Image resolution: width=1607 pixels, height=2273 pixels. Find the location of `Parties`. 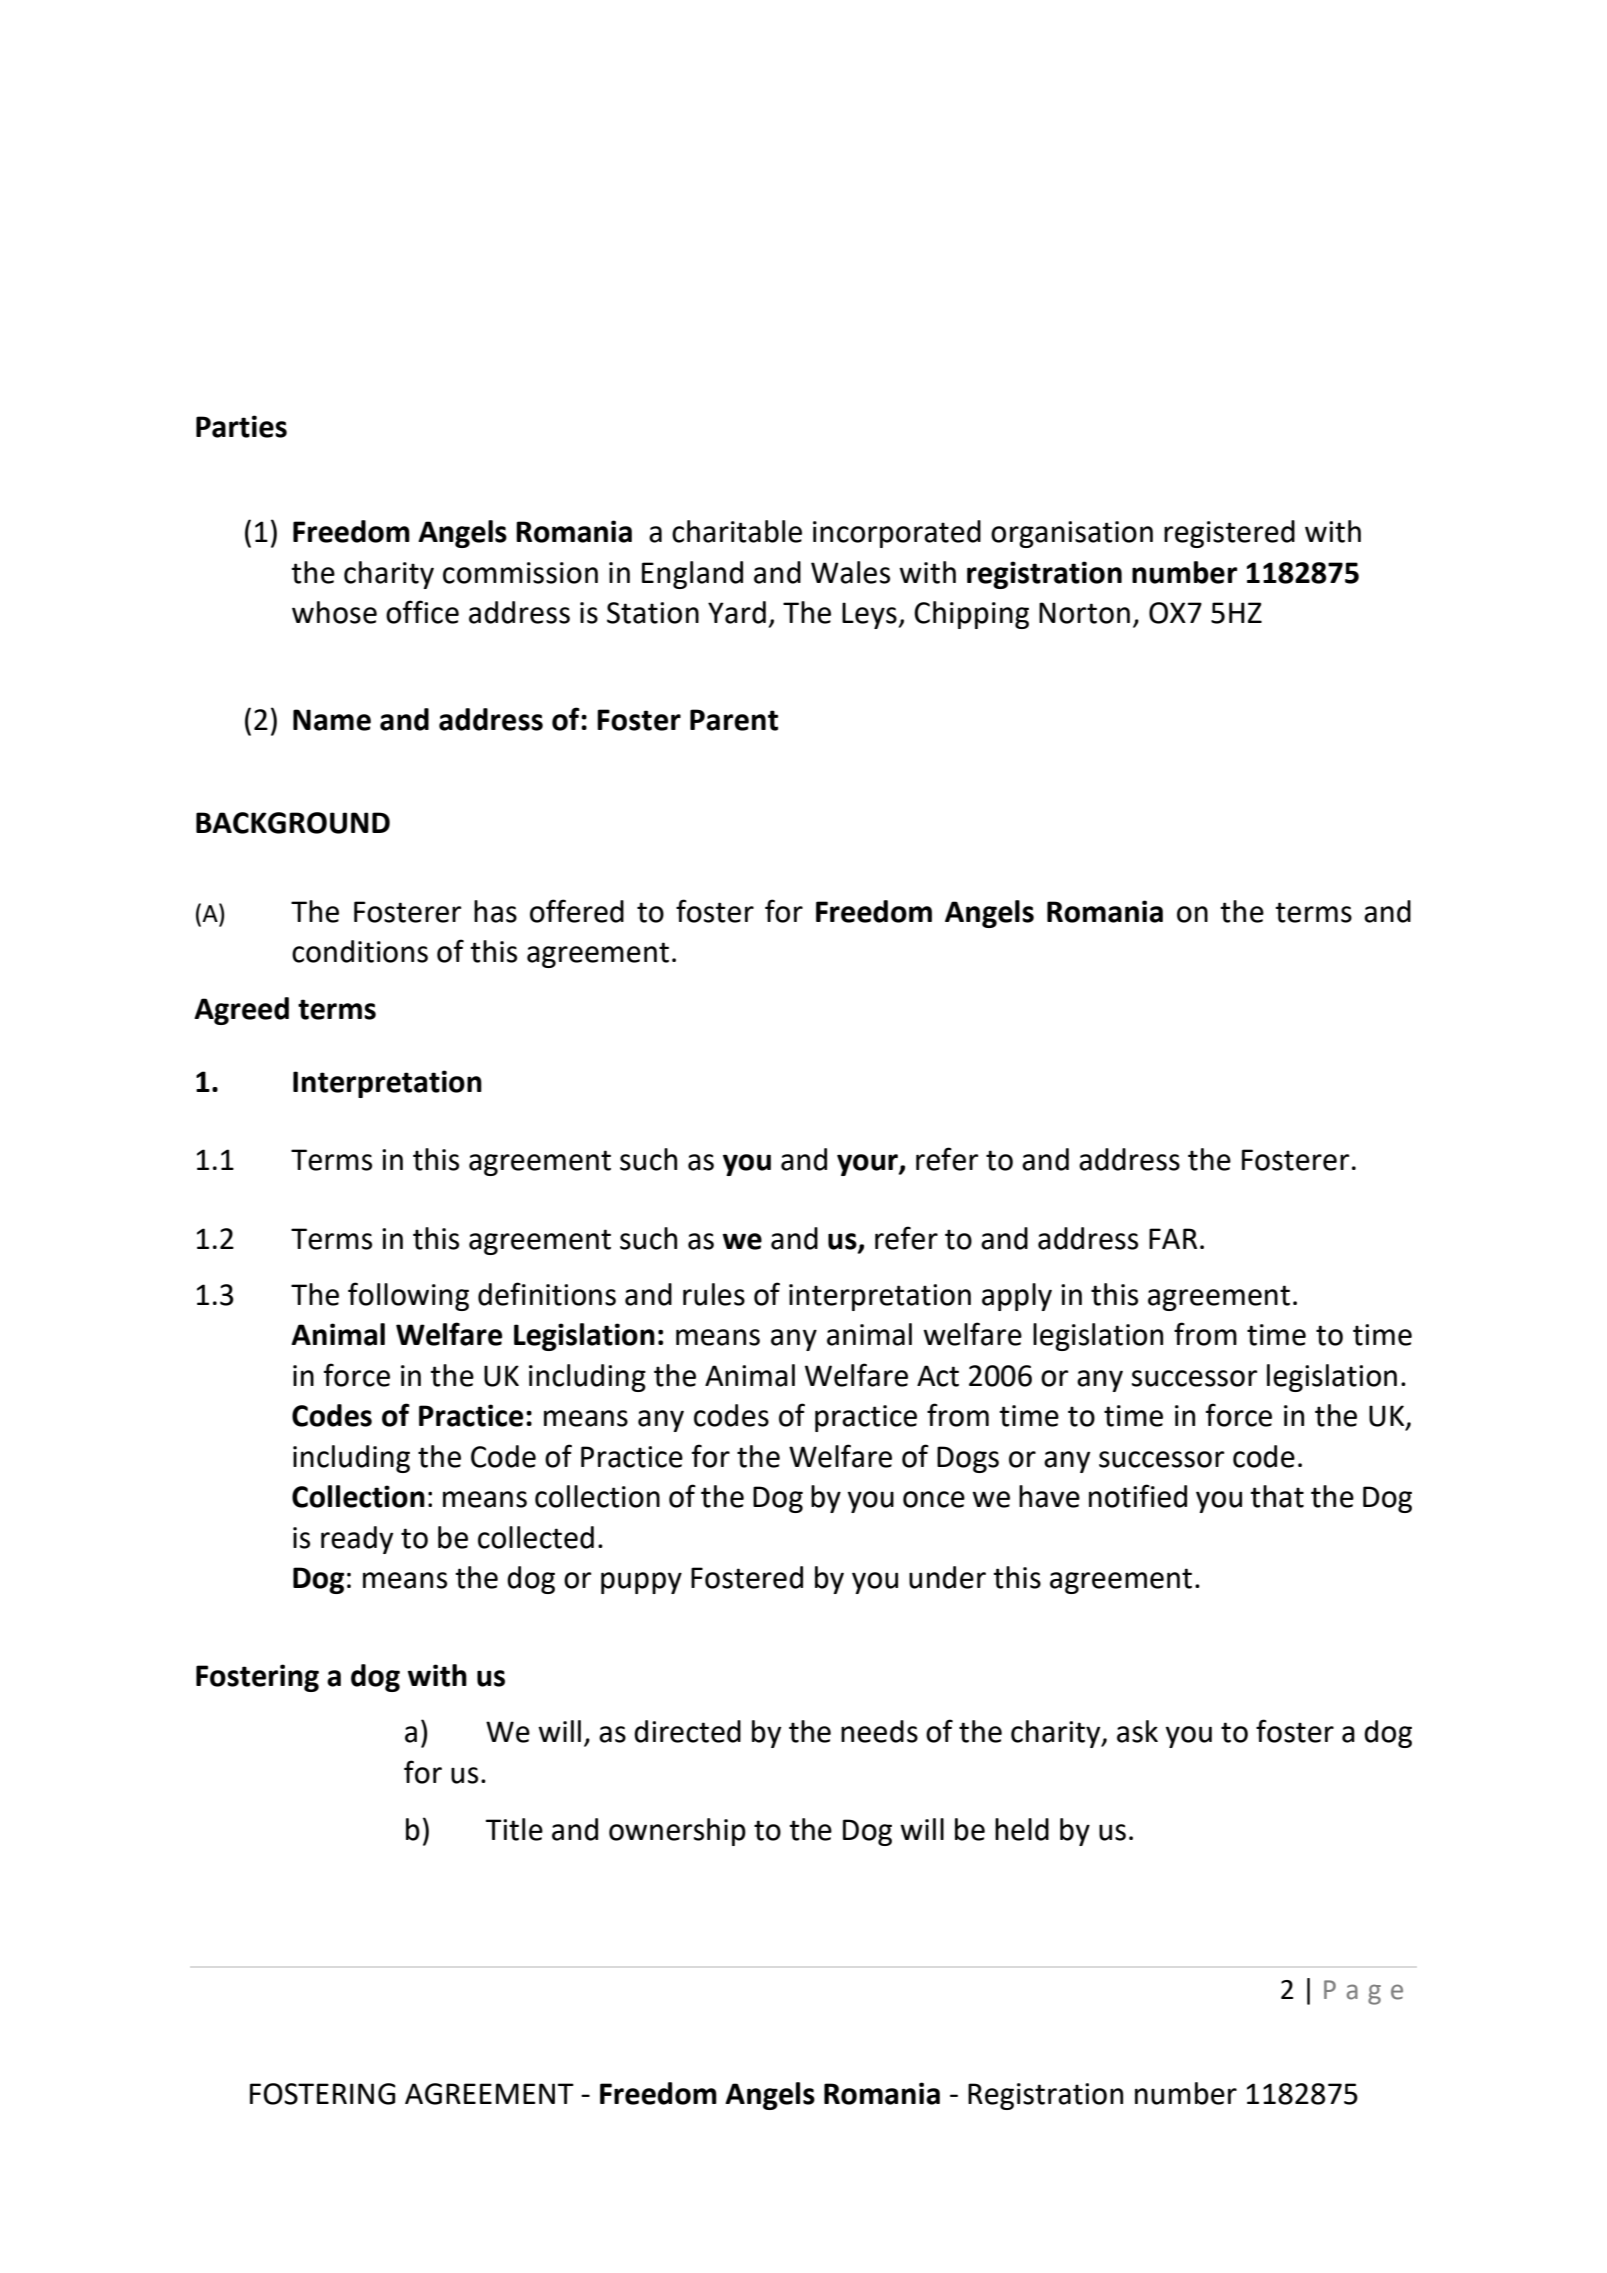

Parties is located at coordinates (241, 426).
